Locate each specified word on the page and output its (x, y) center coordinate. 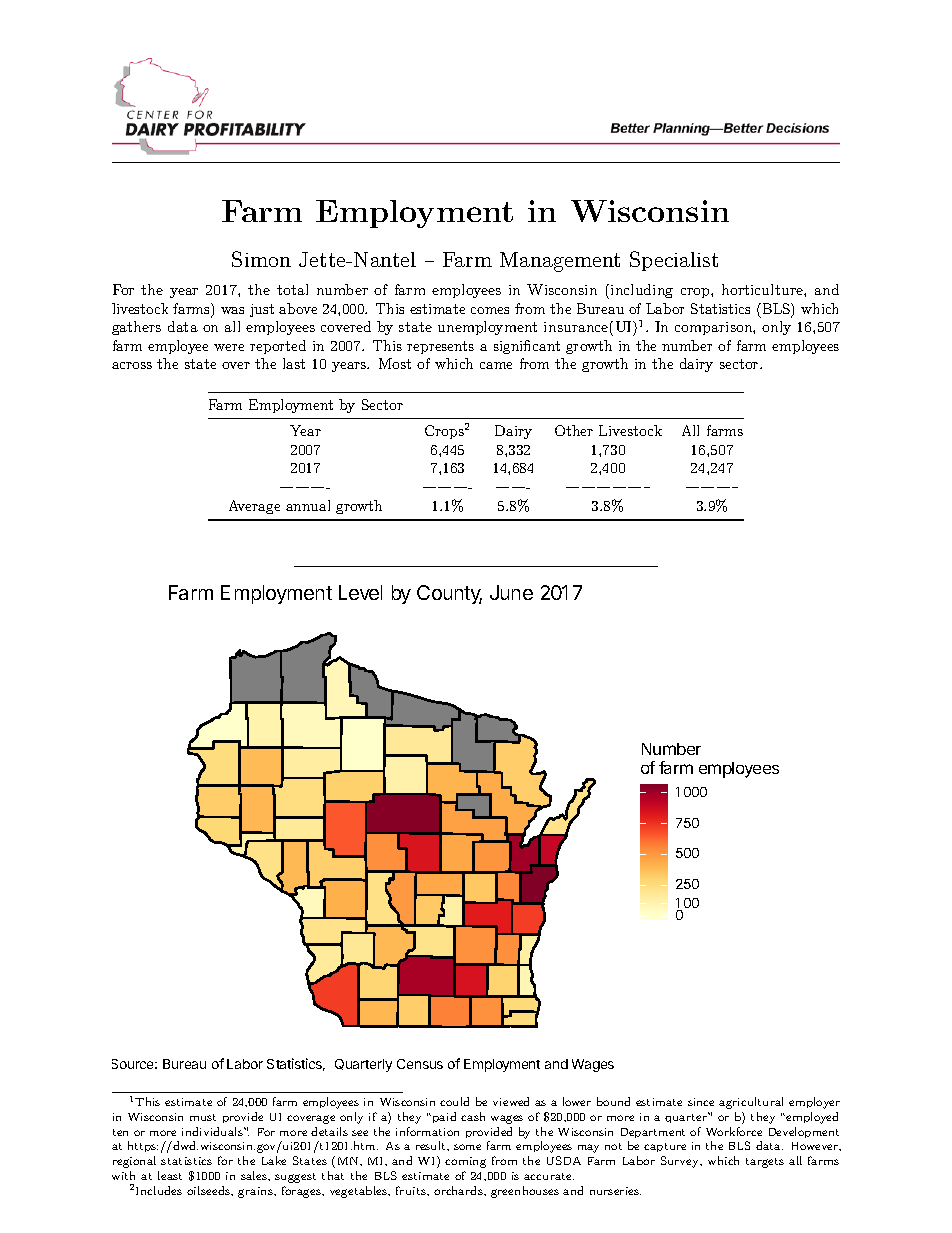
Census (420, 1064)
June (511, 592)
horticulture (763, 289)
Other (574, 430)
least (170, 1175)
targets (765, 1163)
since (701, 1102)
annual (308, 505)
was (232, 310)
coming (465, 1162)
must (203, 1117)
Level (360, 592)
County (449, 594)
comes (490, 310)
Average (254, 507)
